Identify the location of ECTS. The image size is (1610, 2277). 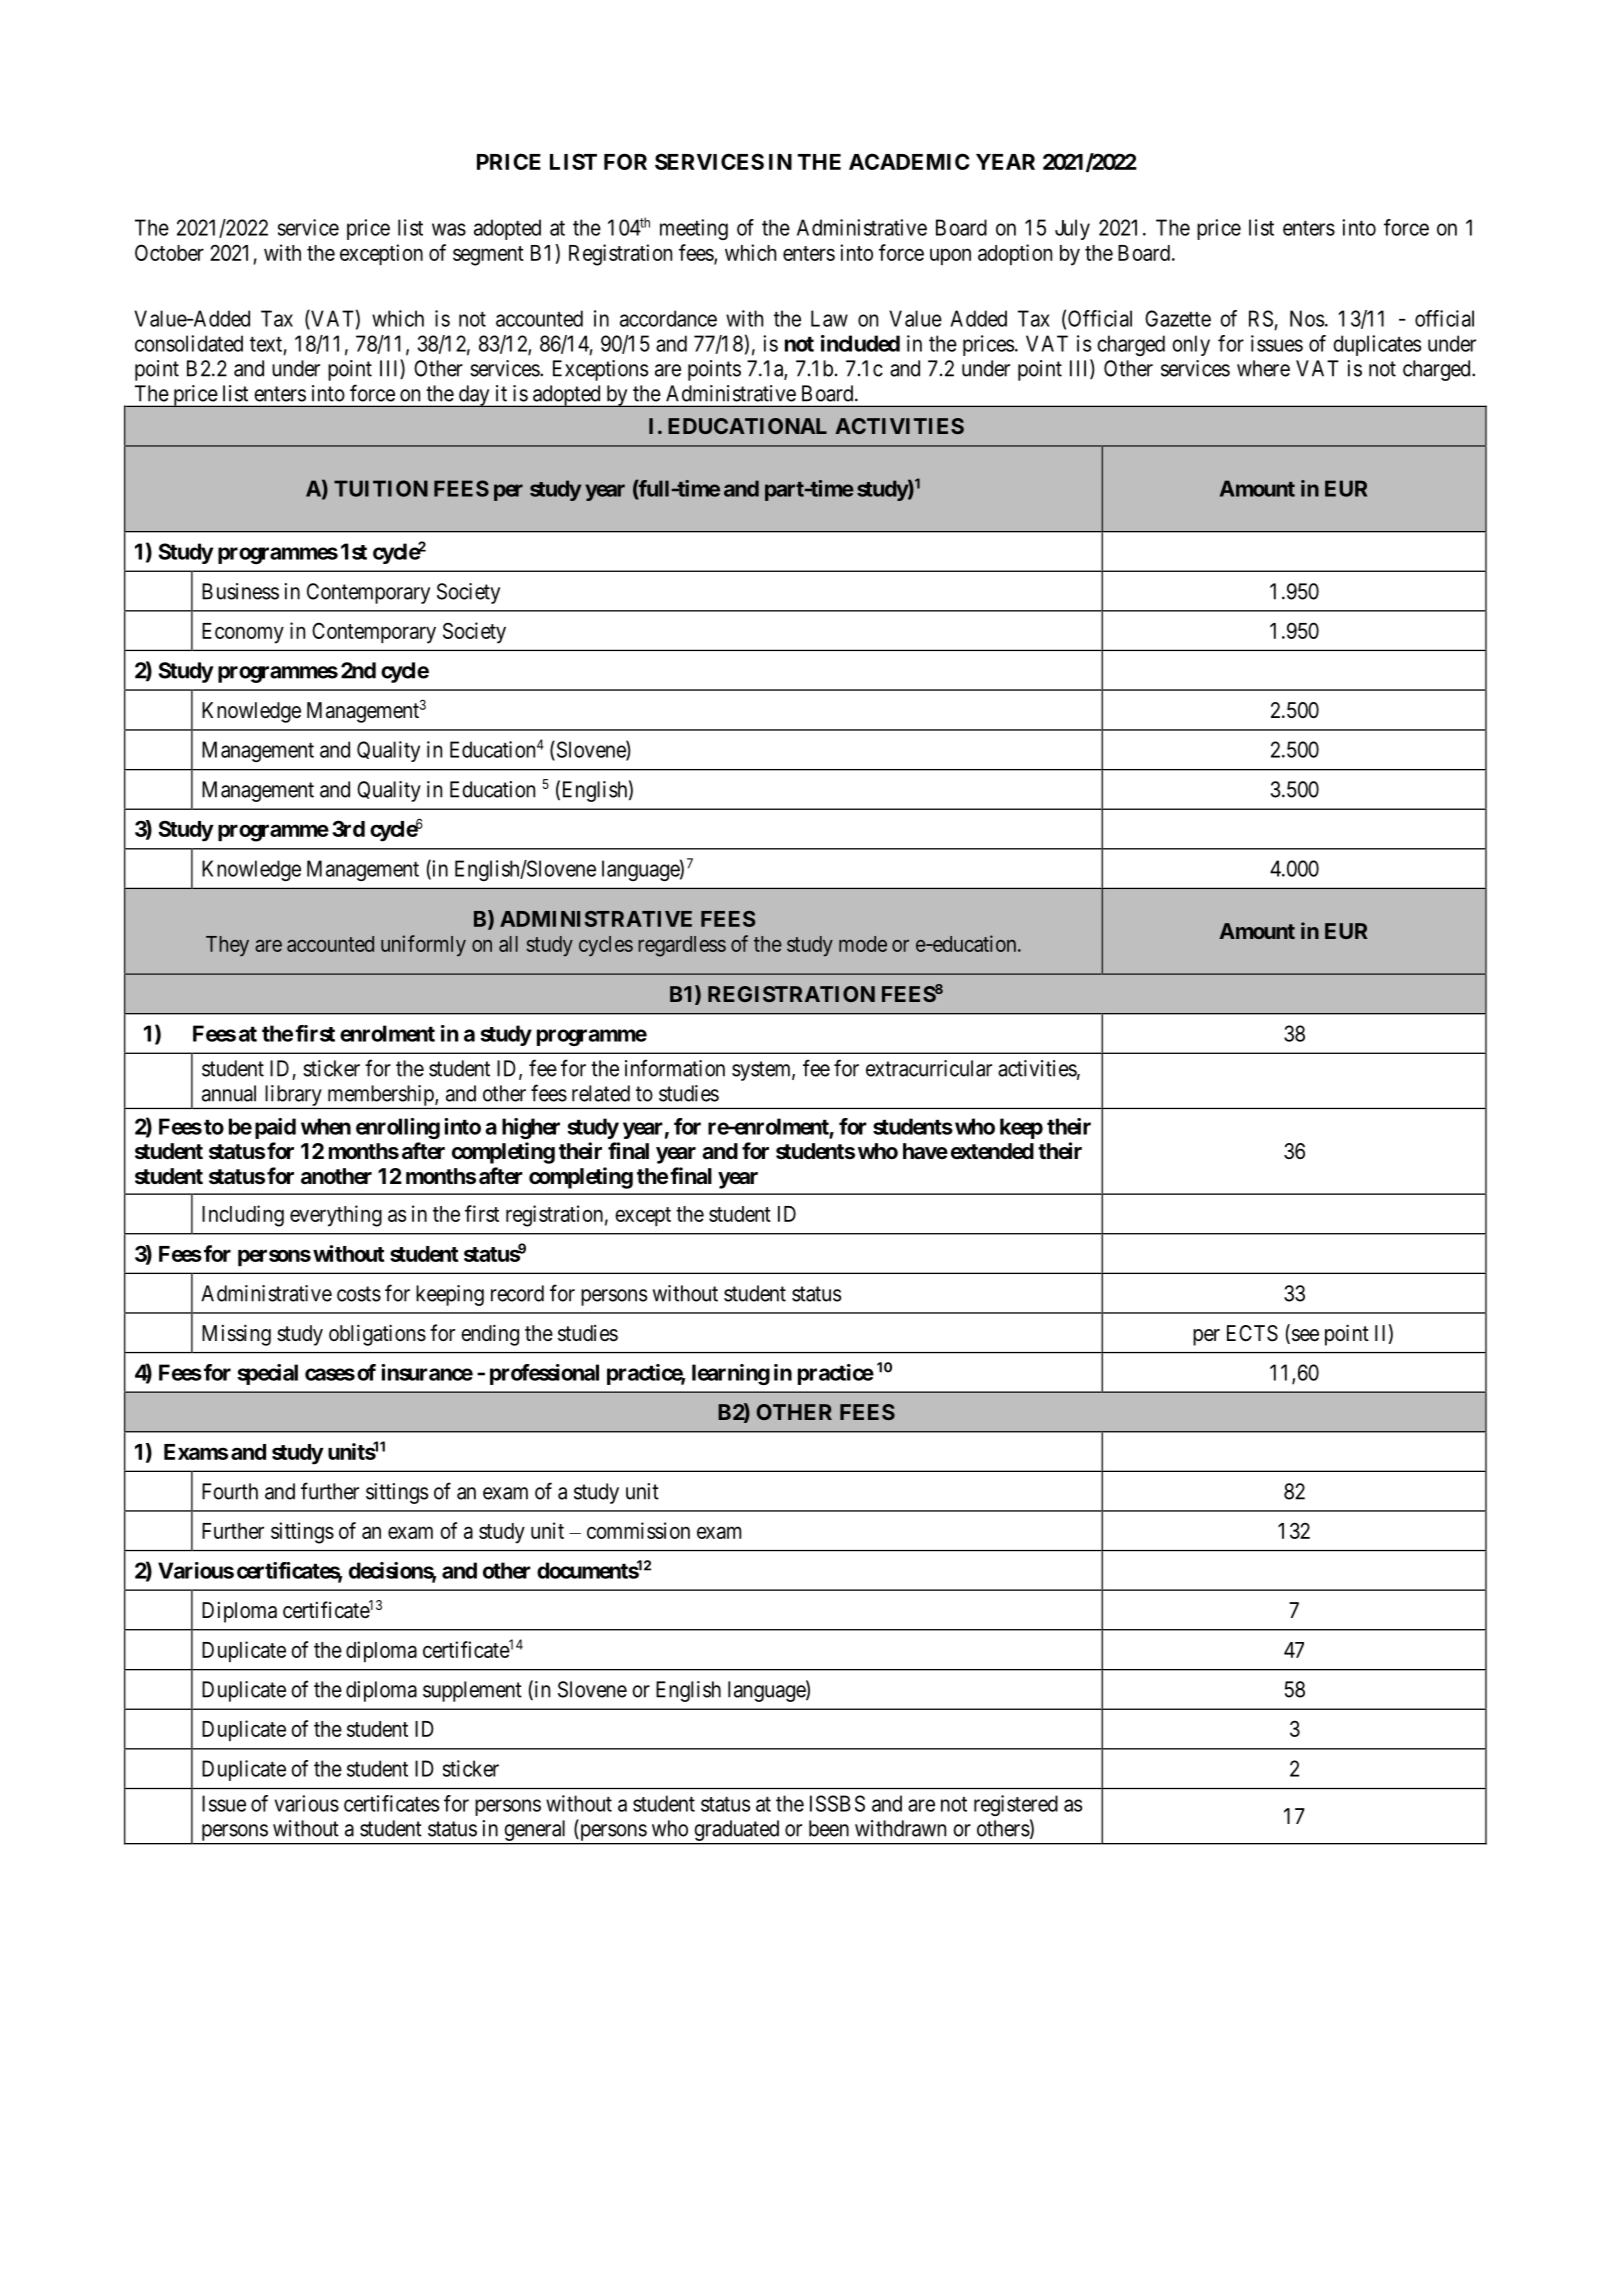
(1252, 1333).
